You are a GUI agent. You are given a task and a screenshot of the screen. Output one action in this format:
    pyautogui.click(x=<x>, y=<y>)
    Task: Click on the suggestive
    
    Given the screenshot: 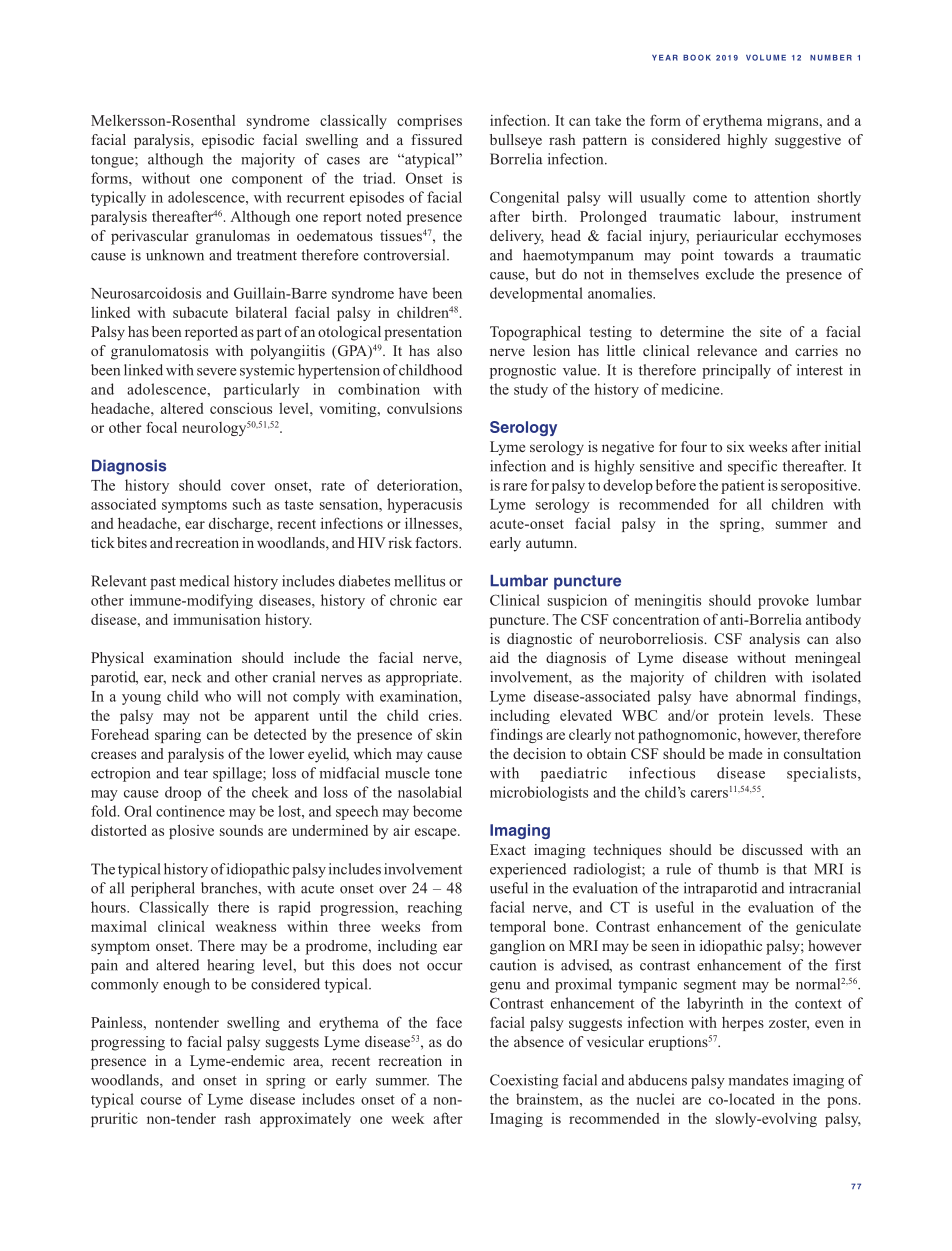 What is the action you would take?
    pyautogui.click(x=808, y=141)
